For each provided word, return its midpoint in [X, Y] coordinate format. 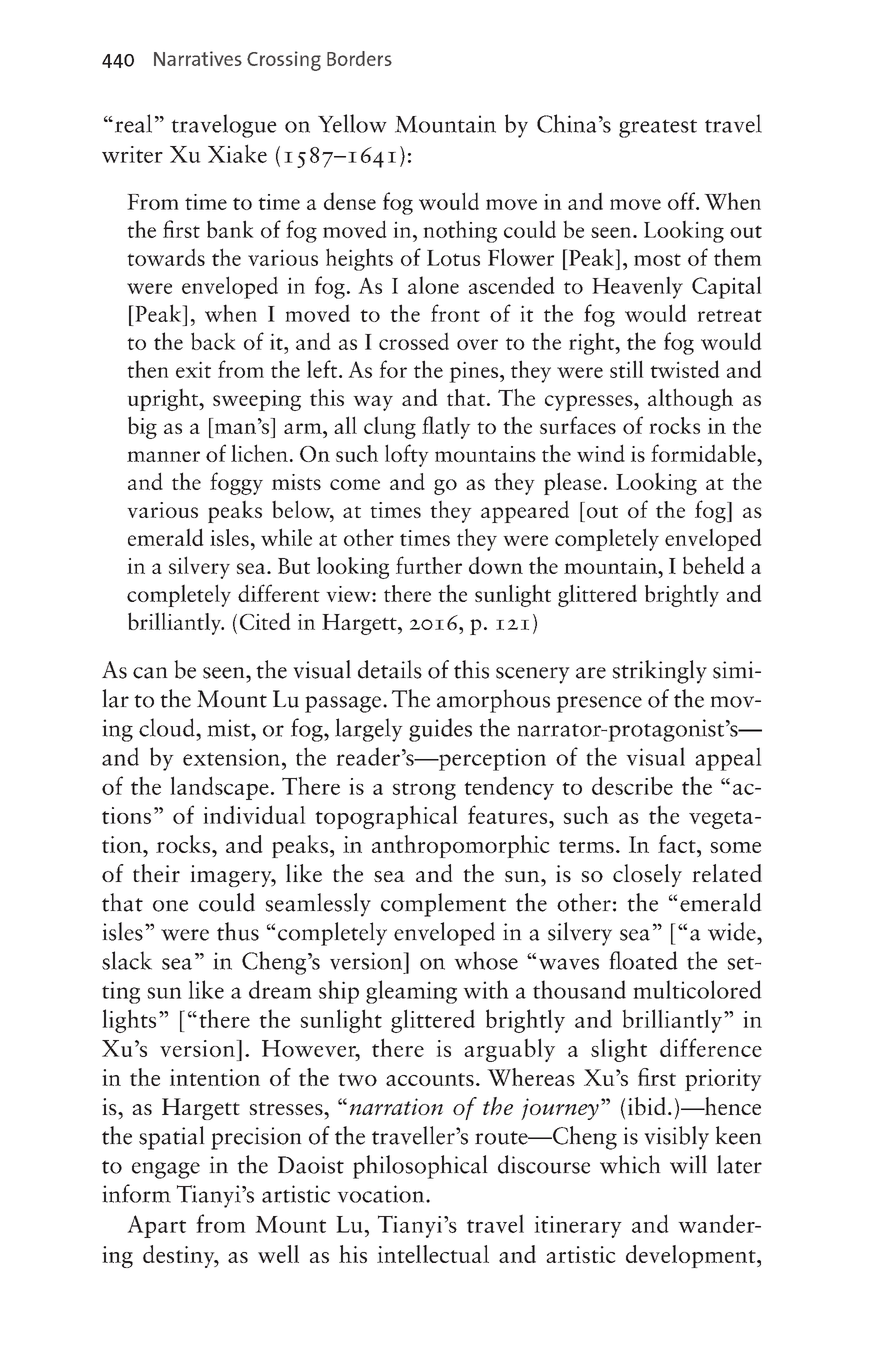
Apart [156, 1226]
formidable [704, 453]
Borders [359, 58]
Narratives [198, 58]
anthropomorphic [461, 846]
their [156, 873]
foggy [236, 483]
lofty [407, 455]
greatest [658, 128]
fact [678, 844]
